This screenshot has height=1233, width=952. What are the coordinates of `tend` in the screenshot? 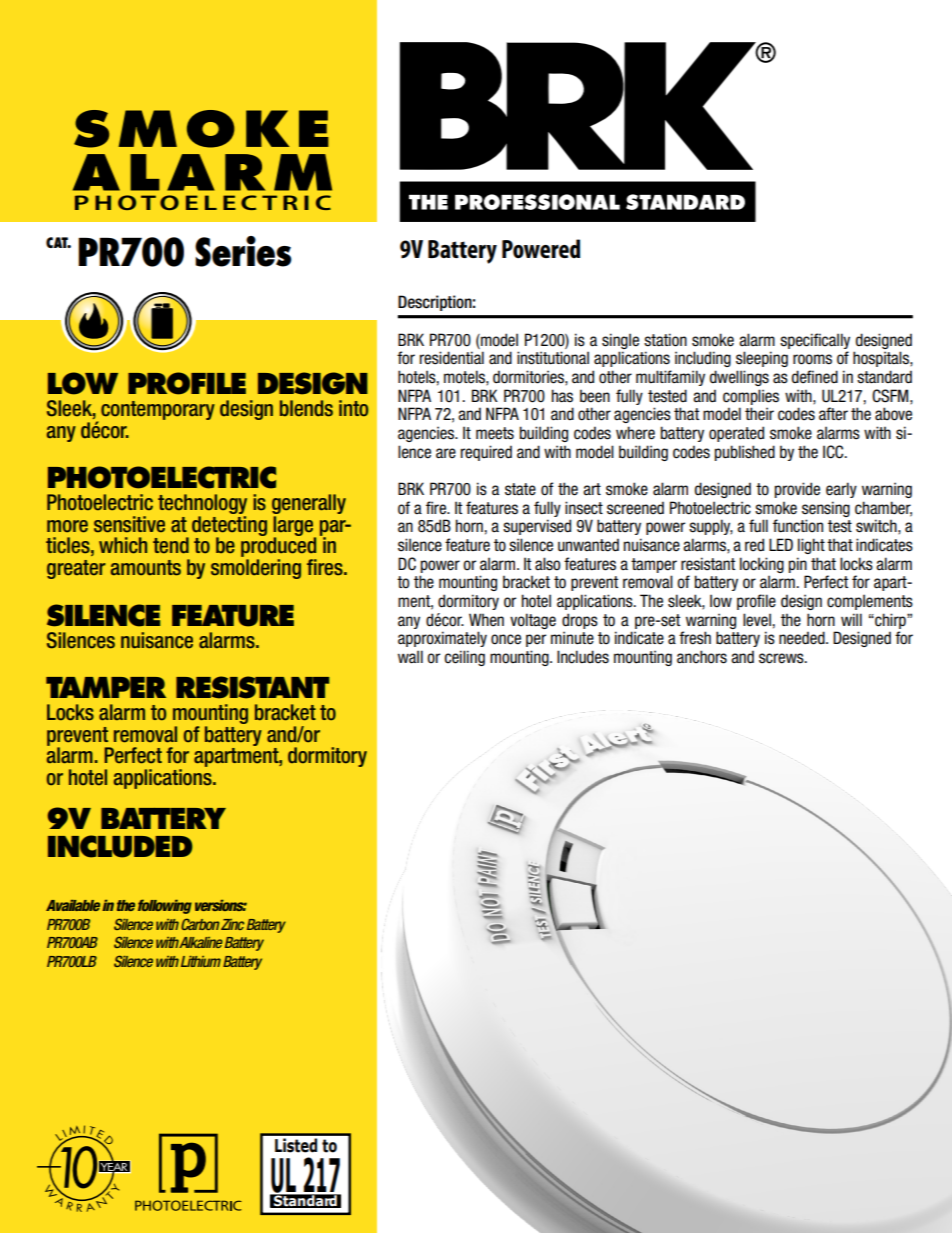 It's located at (171, 545).
